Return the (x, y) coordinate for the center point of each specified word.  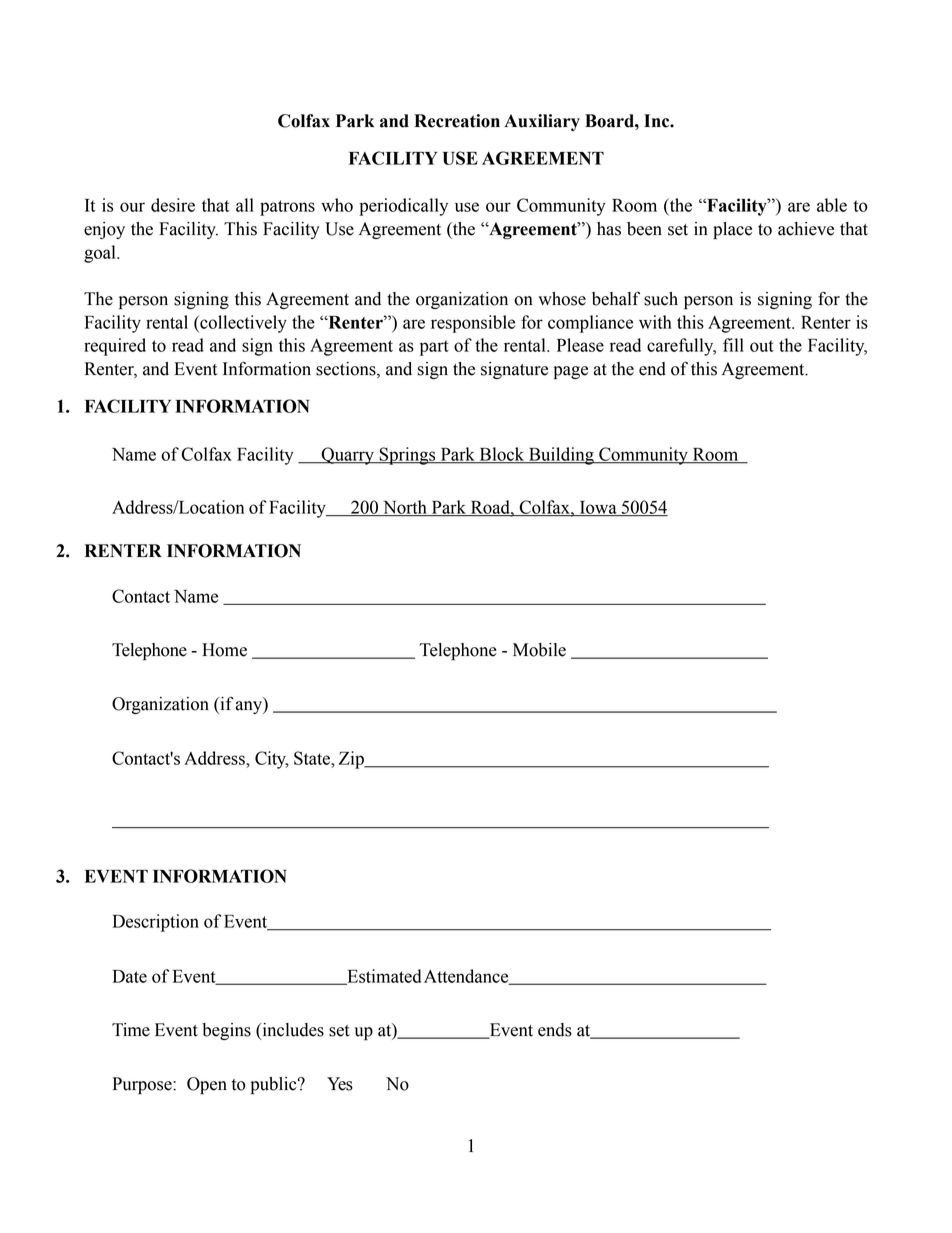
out (762, 346)
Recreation (457, 121)
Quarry (348, 456)
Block (502, 455)
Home (224, 650)
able (832, 205)
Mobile (539, 650)
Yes (340, 1084)
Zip (352, 760)
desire (173, 205)
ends (555, 1030)
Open (207, 1085)
